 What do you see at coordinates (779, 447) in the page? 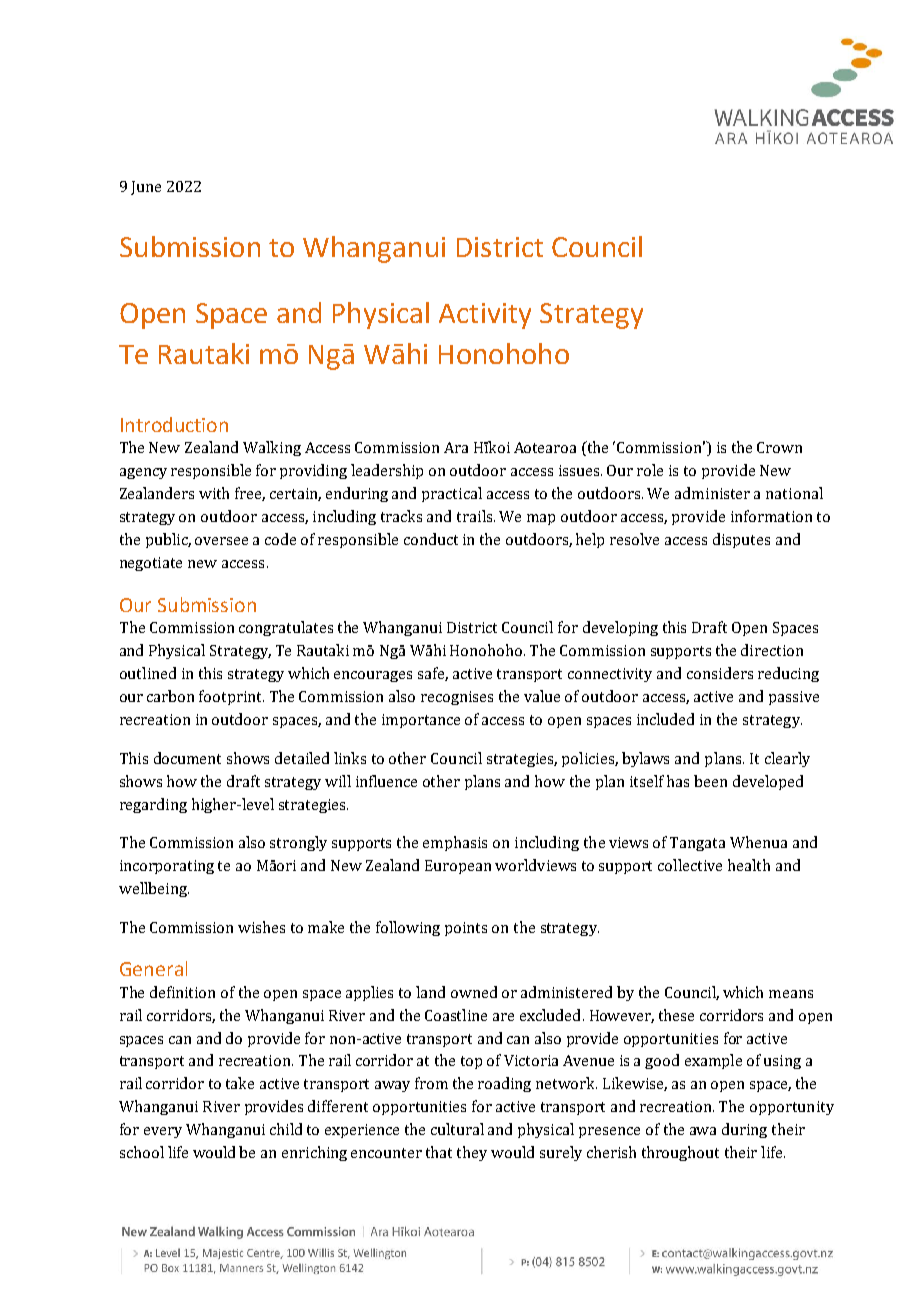
I see `Crown` at bounding box center [779, 447].
